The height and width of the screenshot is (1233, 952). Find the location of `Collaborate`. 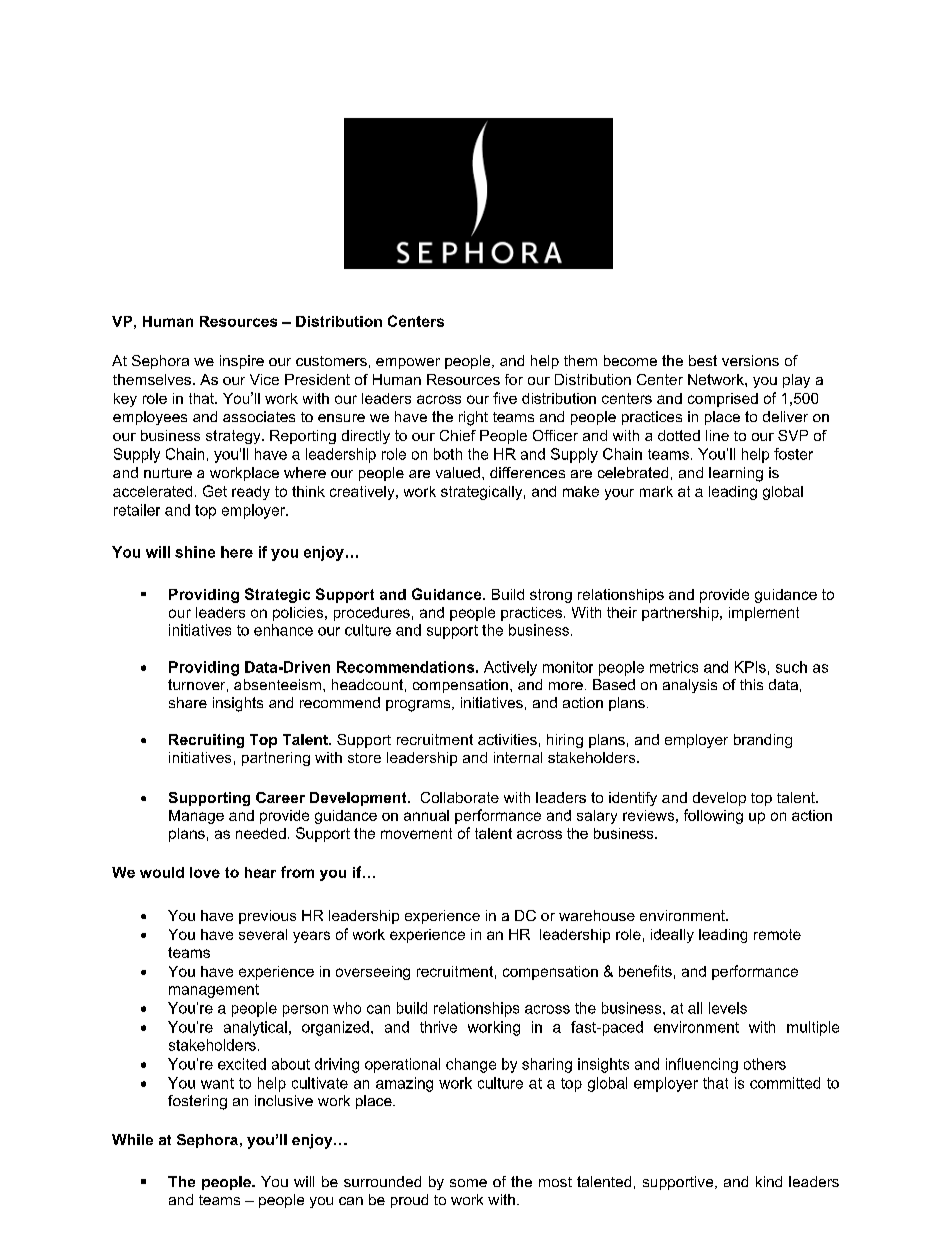

Collaborate is located at coordinates (460, 797).
